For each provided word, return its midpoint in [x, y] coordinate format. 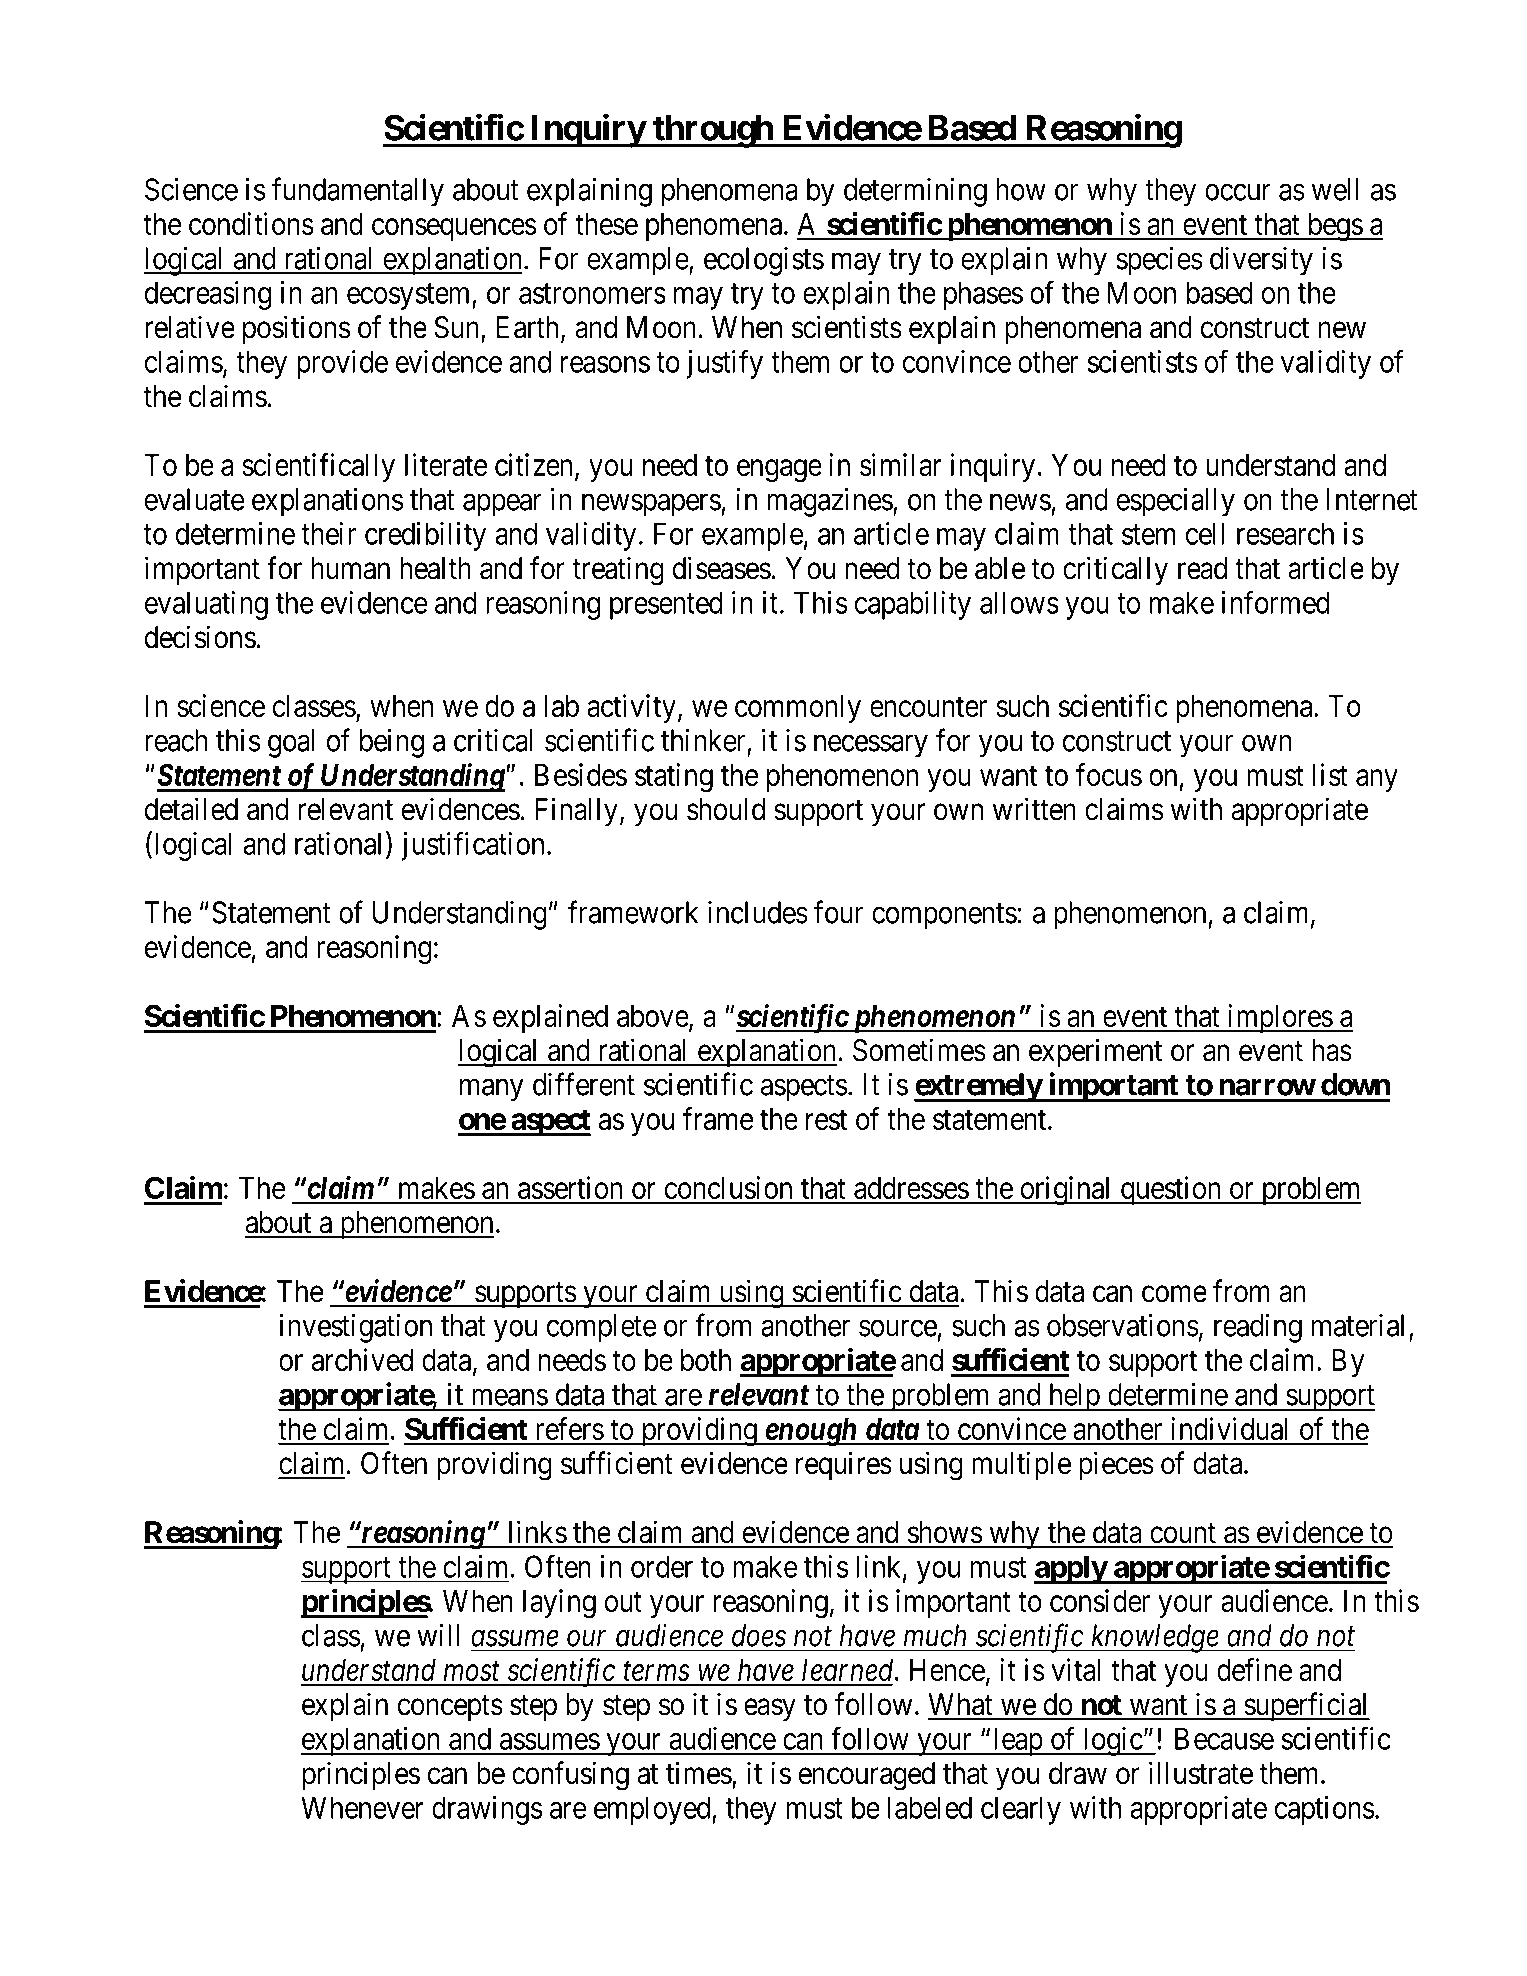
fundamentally [358, 192]
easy [770, 1710]
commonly [798, 709]
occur [1238, 192]
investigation [356, 1328]
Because [1224, 1738]
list [1330, 774]
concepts [450, 1708]
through [713, 131]
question [1171, 1190]
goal [291, 743]
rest [826, 1120]
